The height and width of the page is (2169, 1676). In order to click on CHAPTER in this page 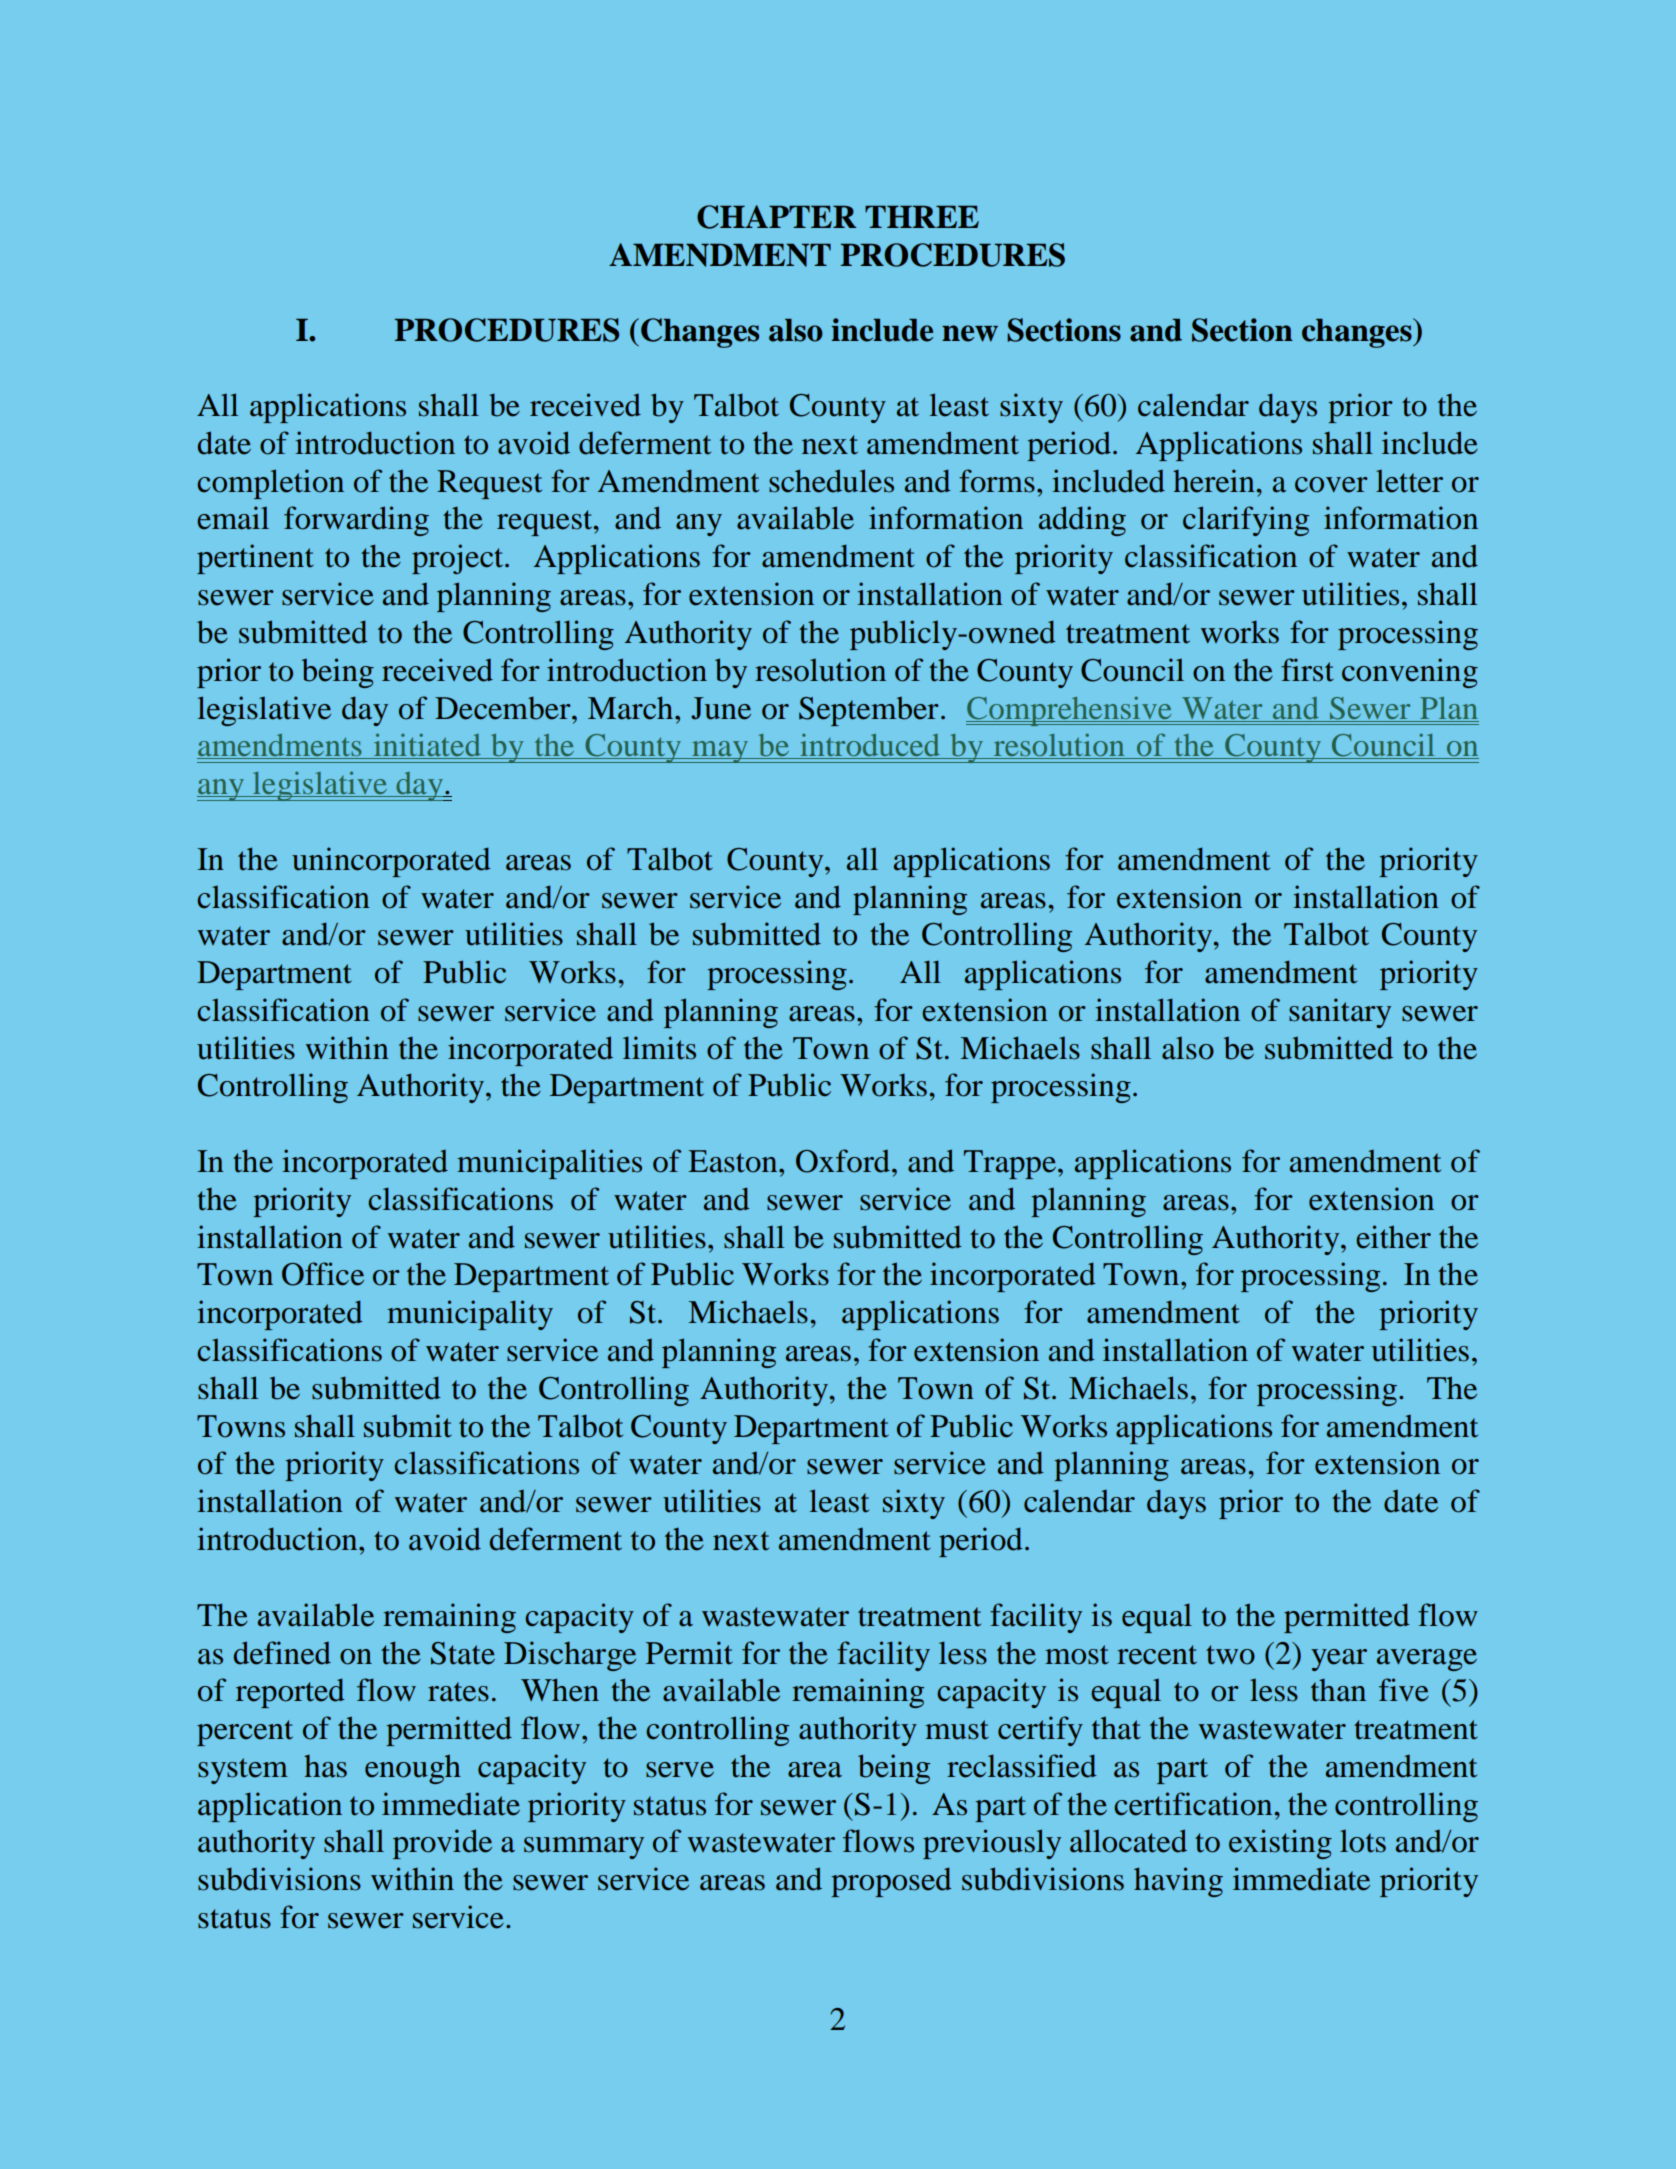, I will do `click(776, 217)`.
